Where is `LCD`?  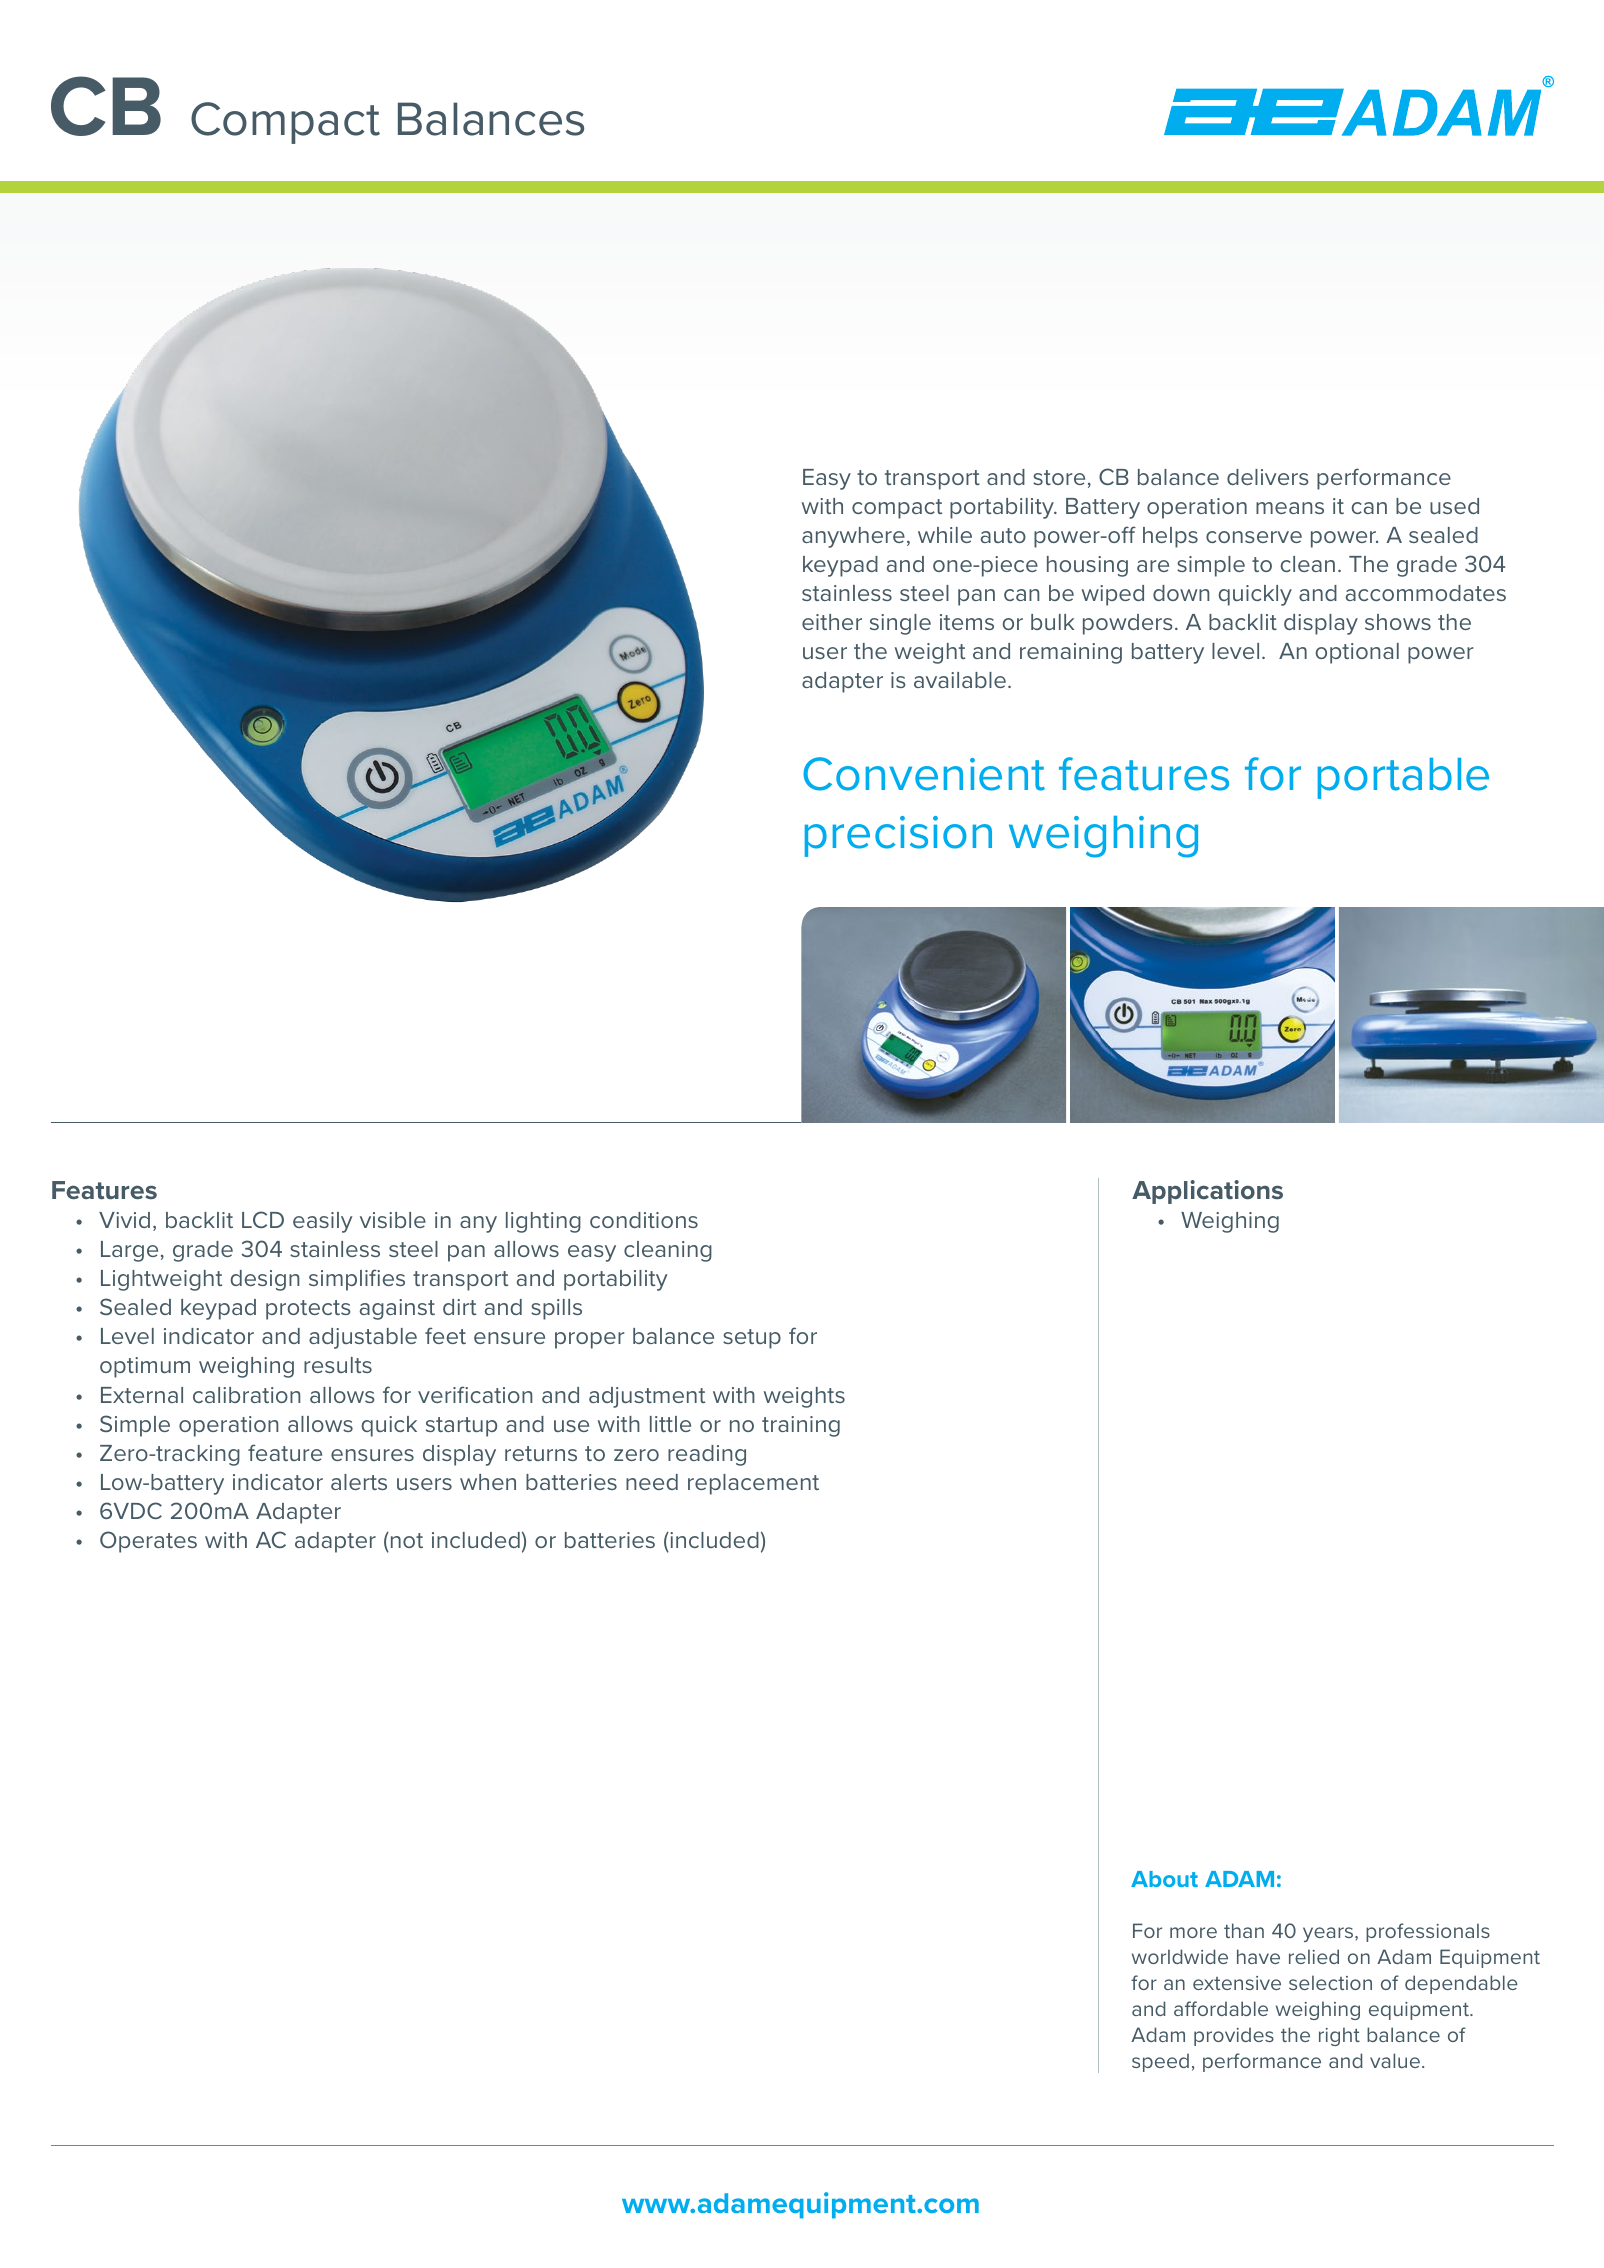 LCD is located at coordinates (263, 1219).
